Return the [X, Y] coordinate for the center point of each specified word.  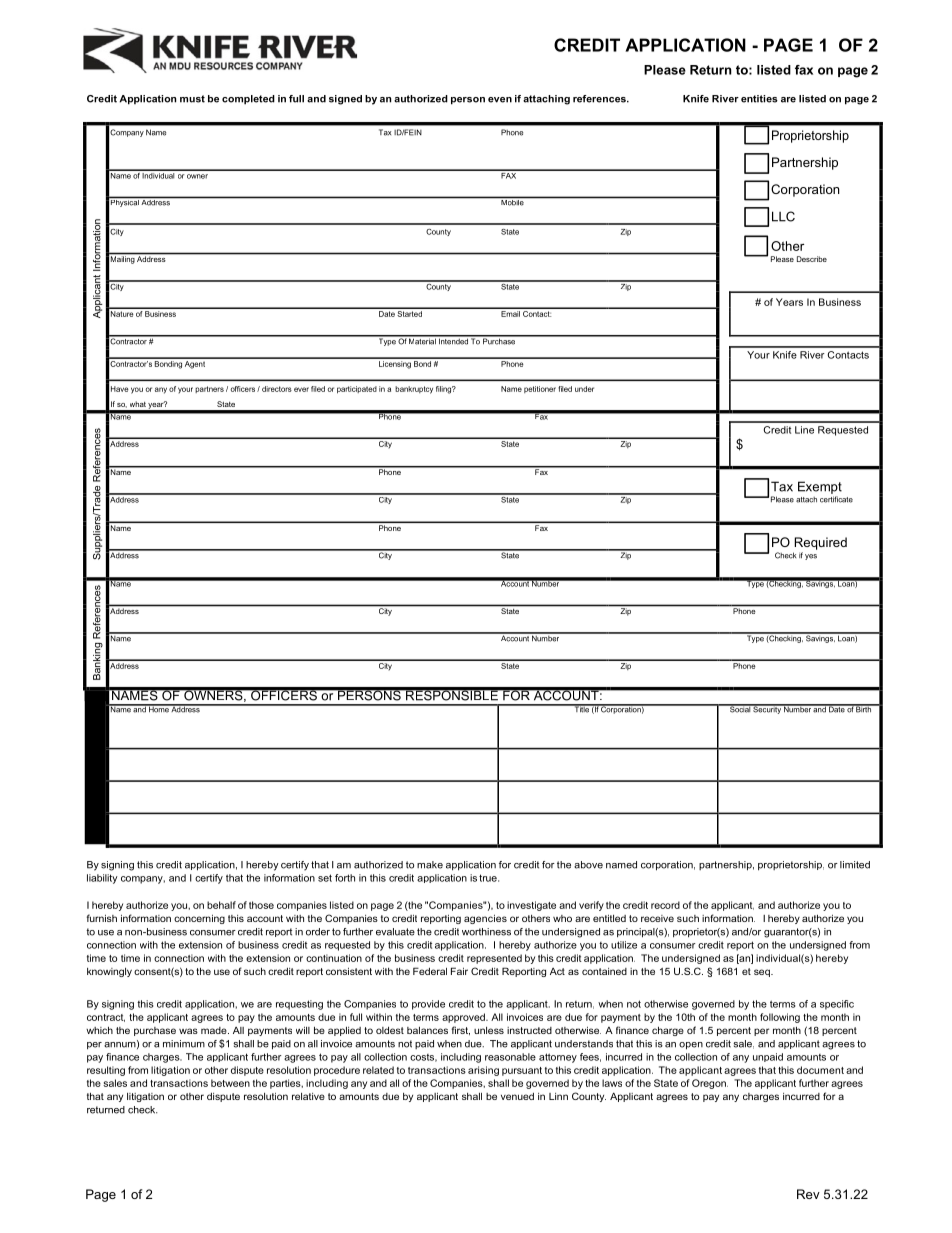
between [230, 1083]
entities [759, 99]
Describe [812, 259]
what [138, 404]
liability [102, 879]
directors [277, 389]
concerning [199, 919]
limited [855, 865]
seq [763, 973]
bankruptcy [414, 390]
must [192, 99]
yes [811, 557]
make [430, 865]
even [500, 100]
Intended [453, 340]
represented [494, 959]
